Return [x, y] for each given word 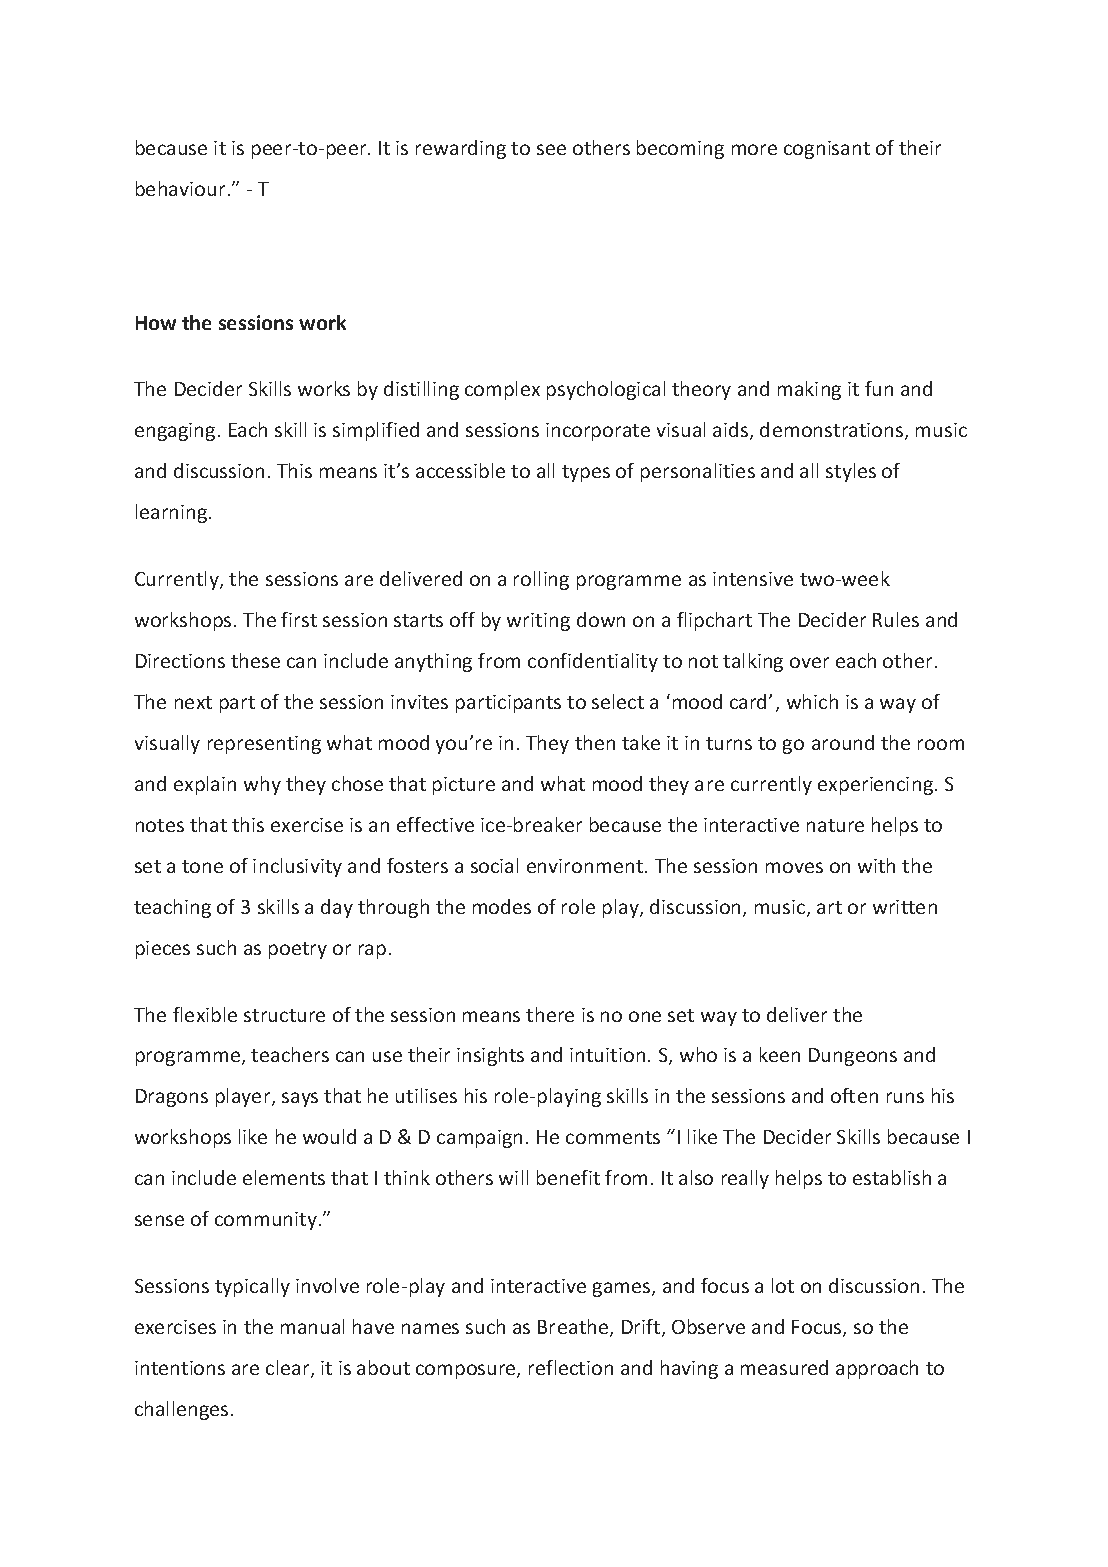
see [551, 149]
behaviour [180, 188]
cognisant [827, 150]
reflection [571, 1367]
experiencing [875, 786]
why [262, 785]
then [595, 742]
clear [289, 1369]
